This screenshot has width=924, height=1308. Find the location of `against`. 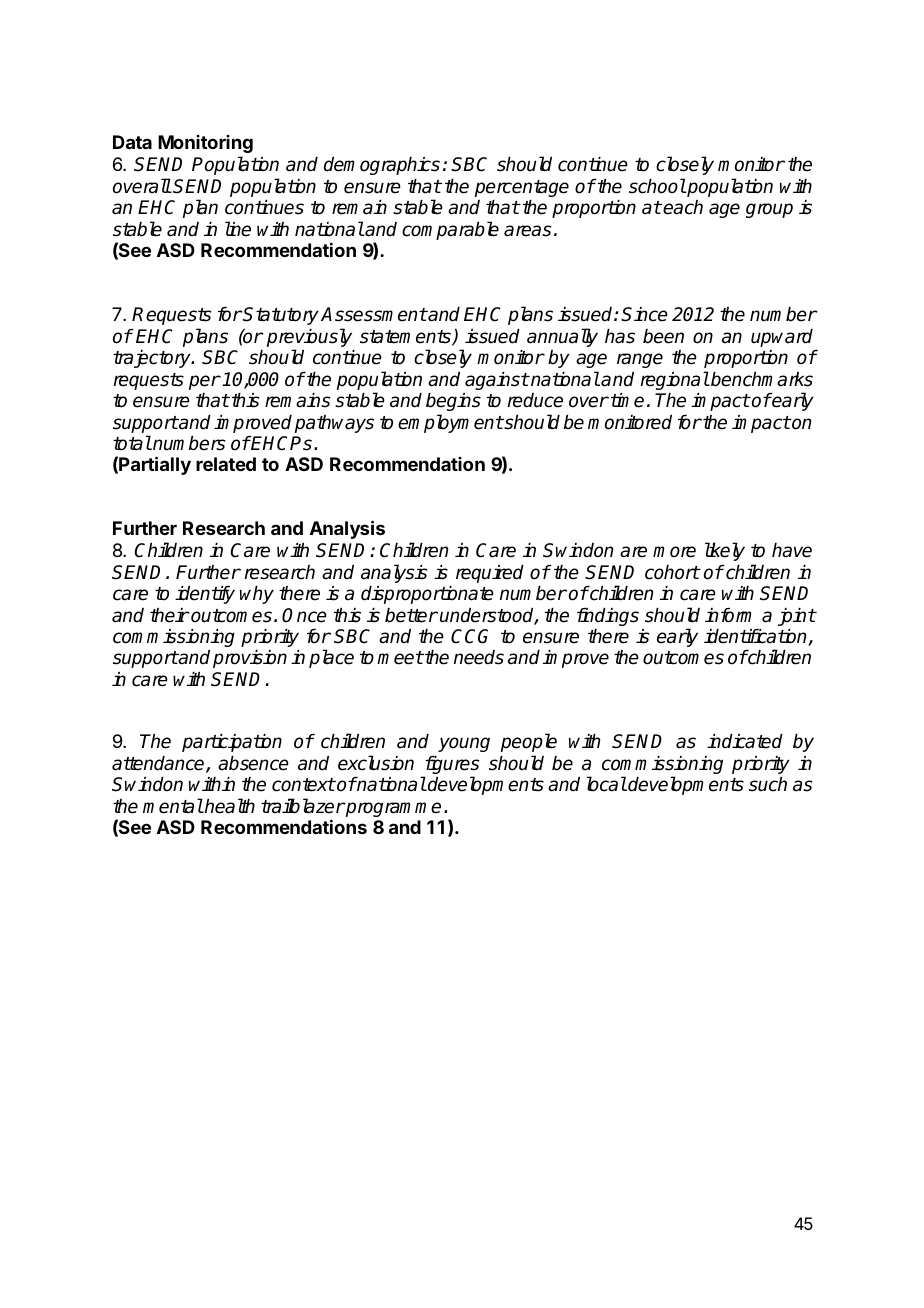

against is located at coordinates (497, 381).
